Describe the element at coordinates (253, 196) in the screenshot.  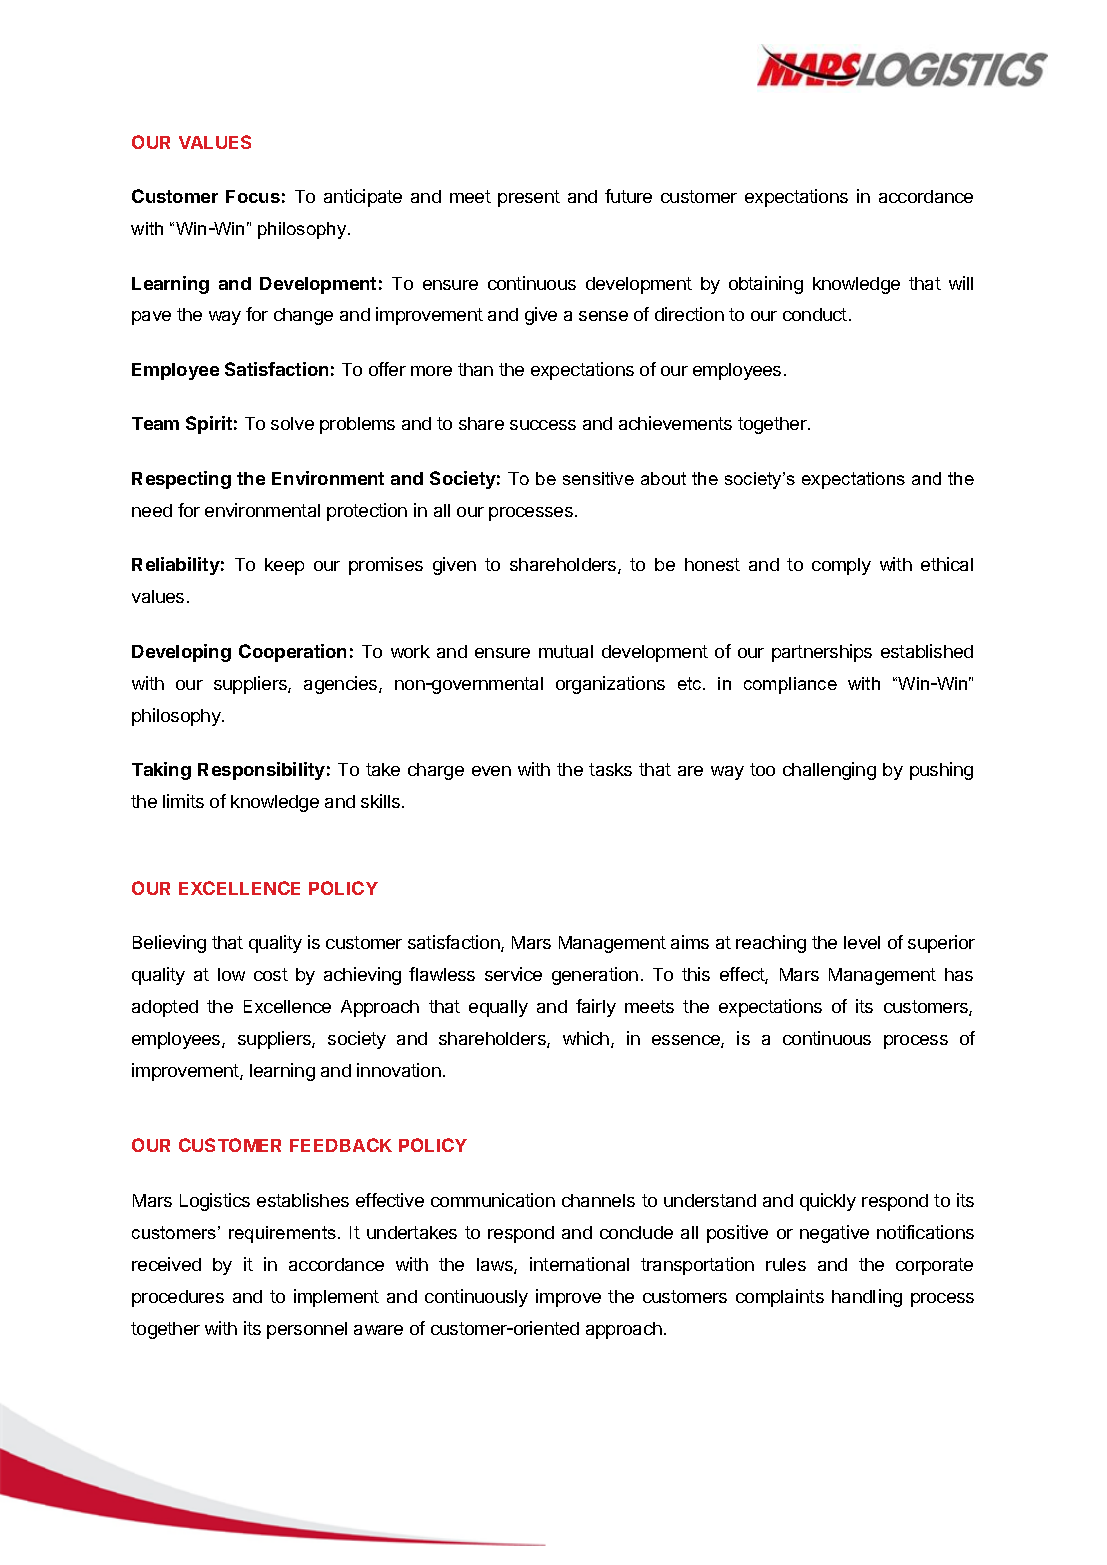
I see `Focus` at that location.
